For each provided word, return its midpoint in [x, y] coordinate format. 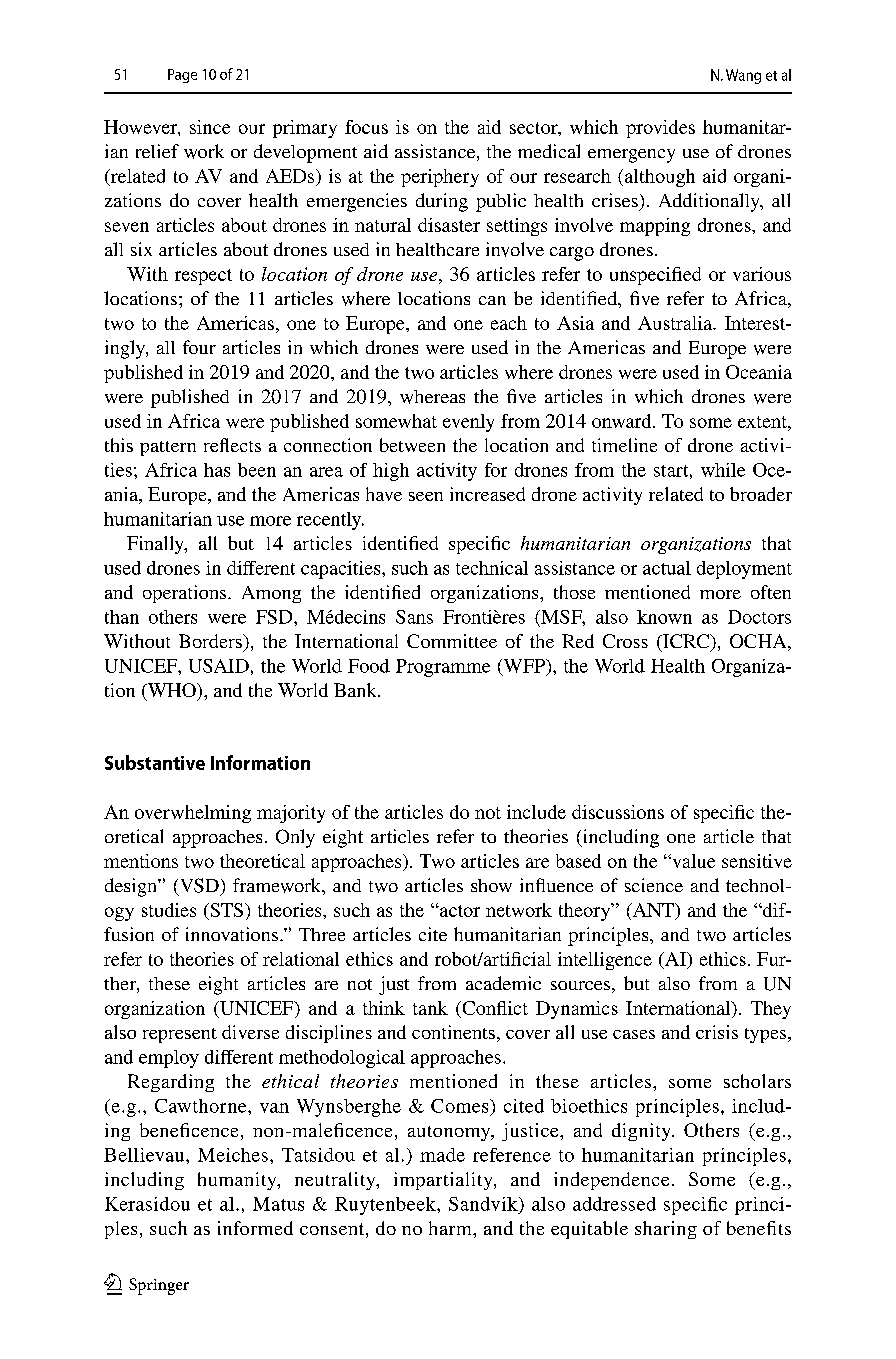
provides [660, 129]
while [723, 470]
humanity [238, 1181]
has [217, 470]
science [654, 885]
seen [426, 496]
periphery [440, 178]
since [210, 127]
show [491, 885]
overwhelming [193, 814]
